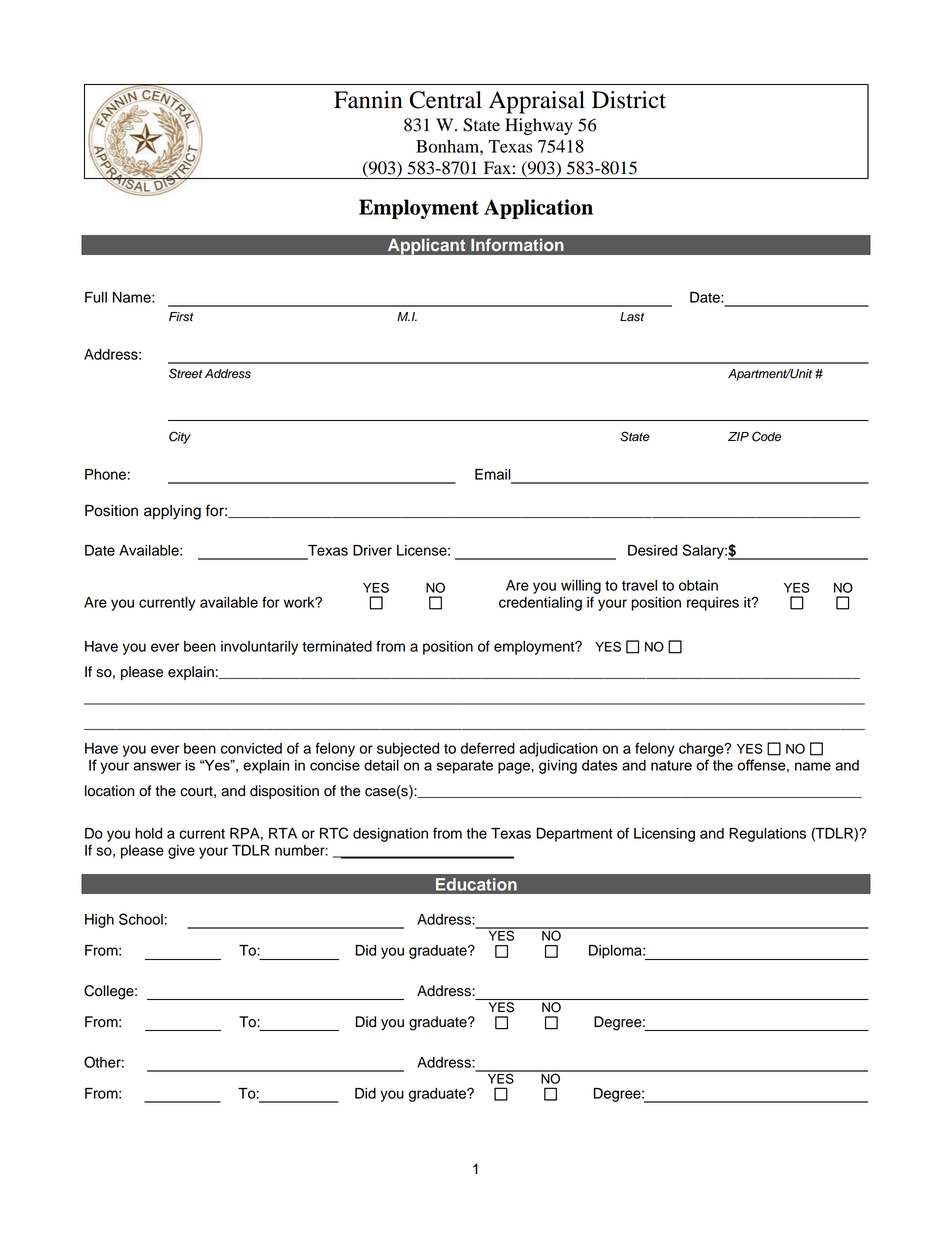  I want to click on Fax, so click(497, 168).
